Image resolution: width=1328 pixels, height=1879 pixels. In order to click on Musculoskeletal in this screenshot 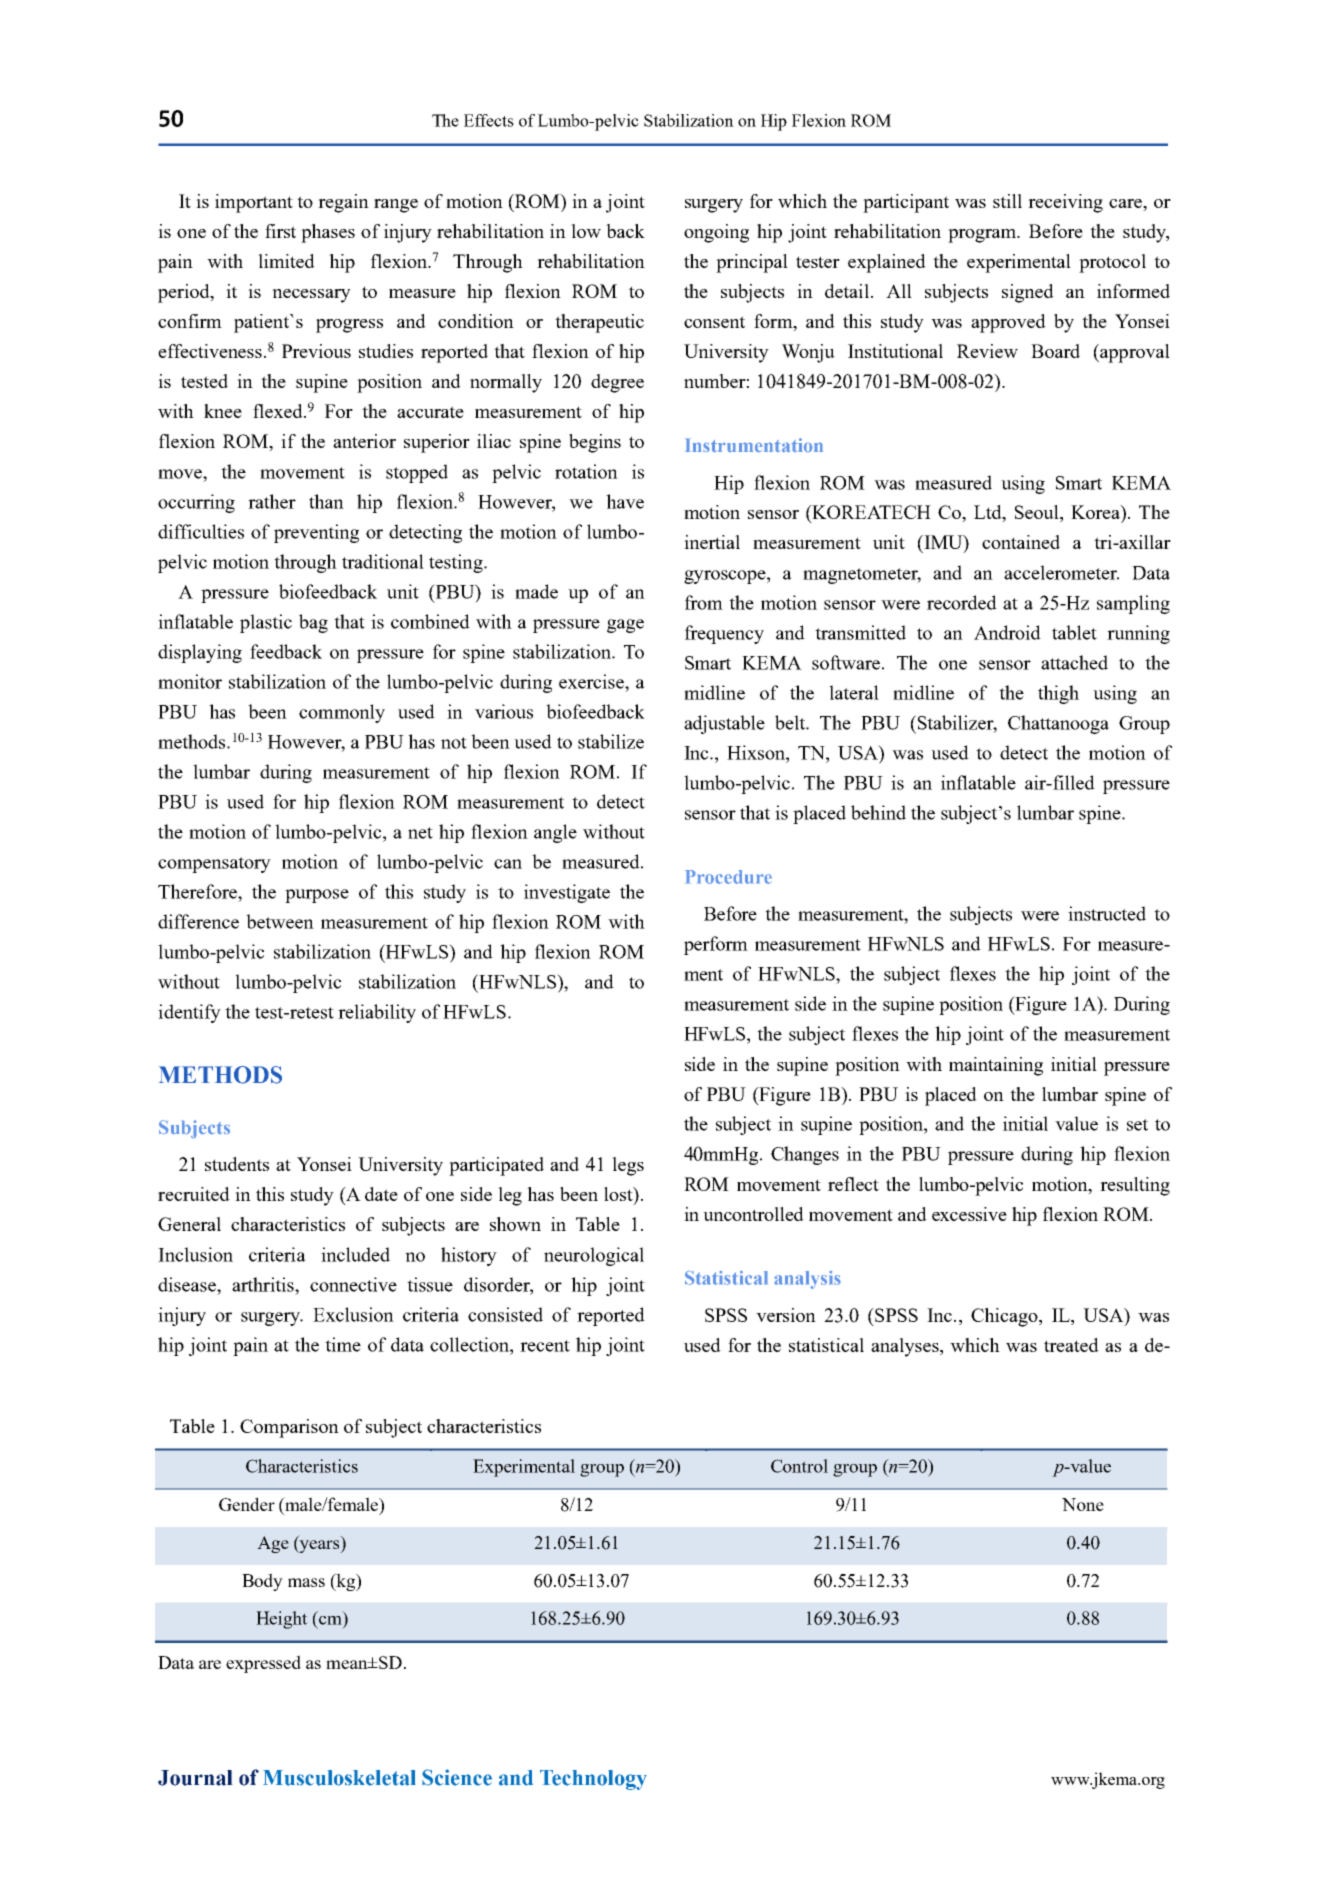, I will do `click(339, 1778)`.
